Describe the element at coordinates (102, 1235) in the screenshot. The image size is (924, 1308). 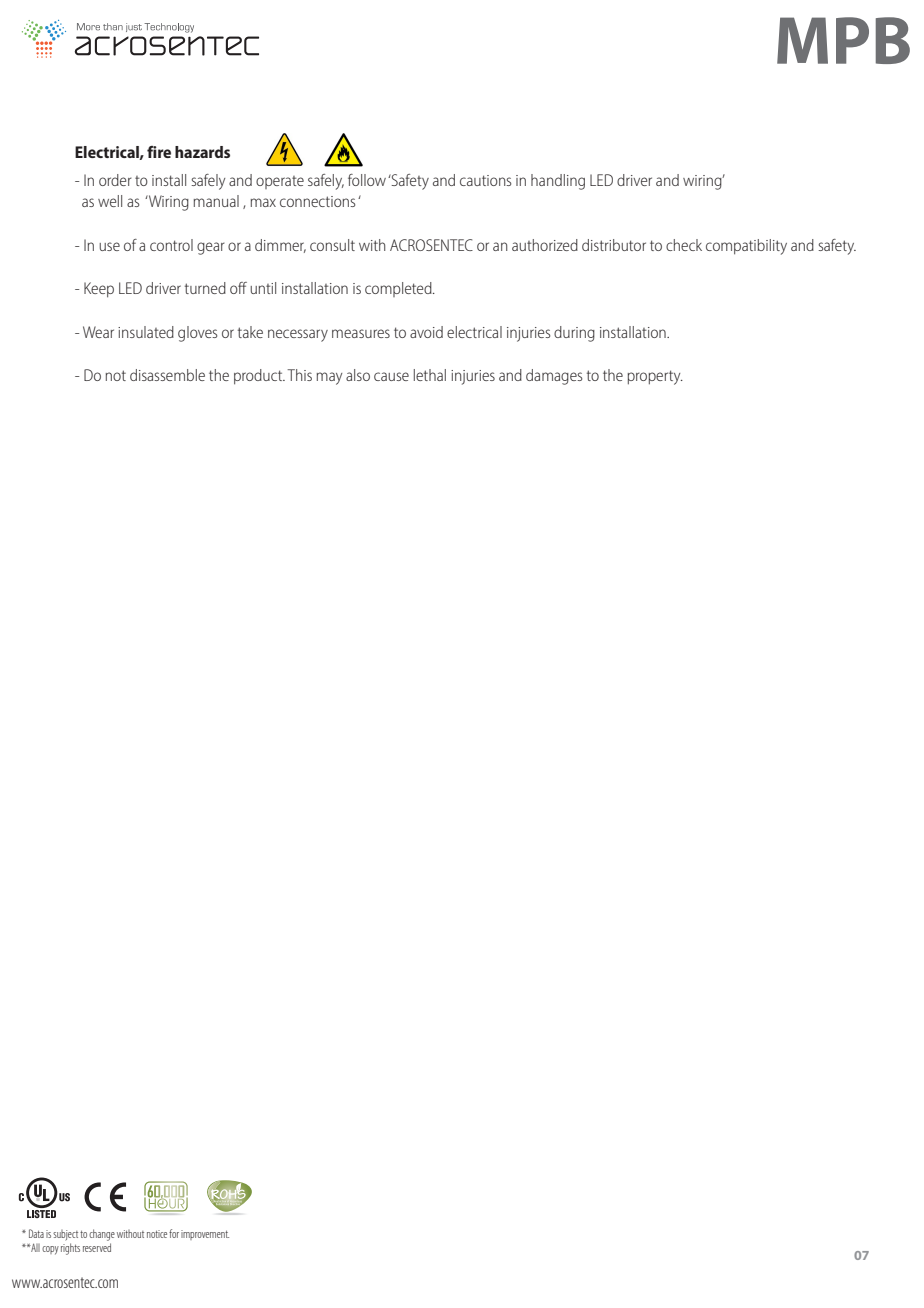
I see `change` at that location.
